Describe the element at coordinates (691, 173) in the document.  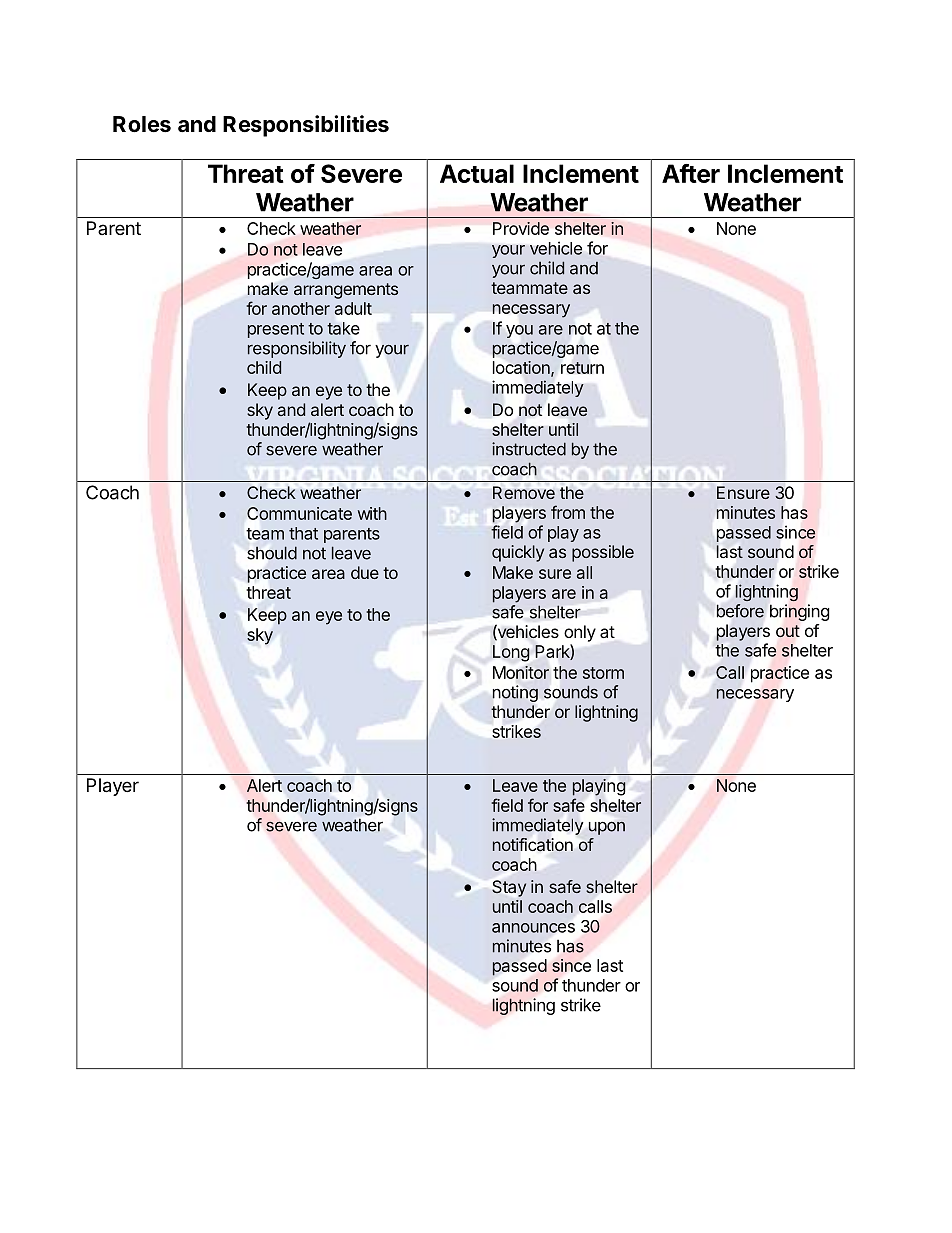
I see `After` at that location.
